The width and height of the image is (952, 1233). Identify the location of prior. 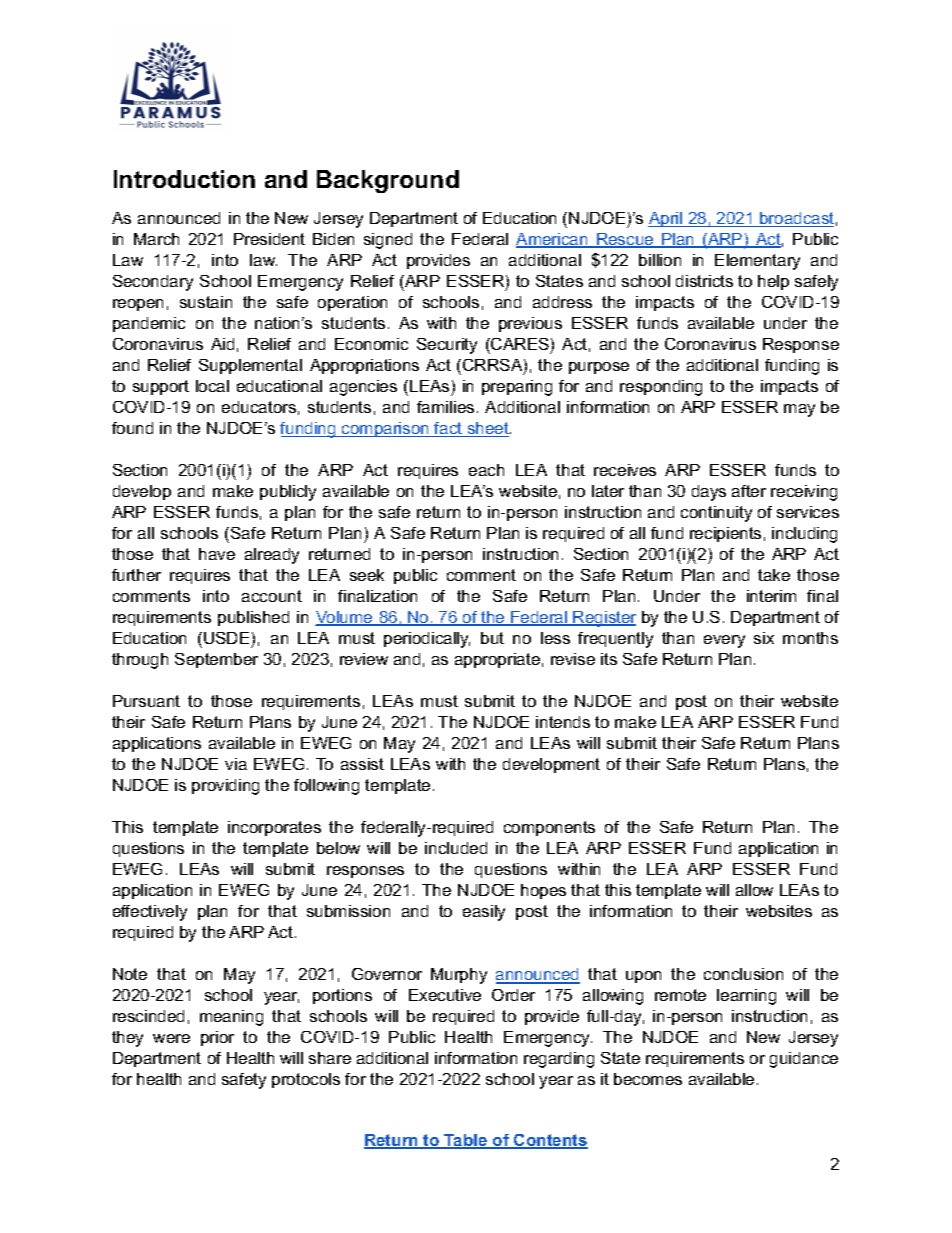
(217, 1038).
